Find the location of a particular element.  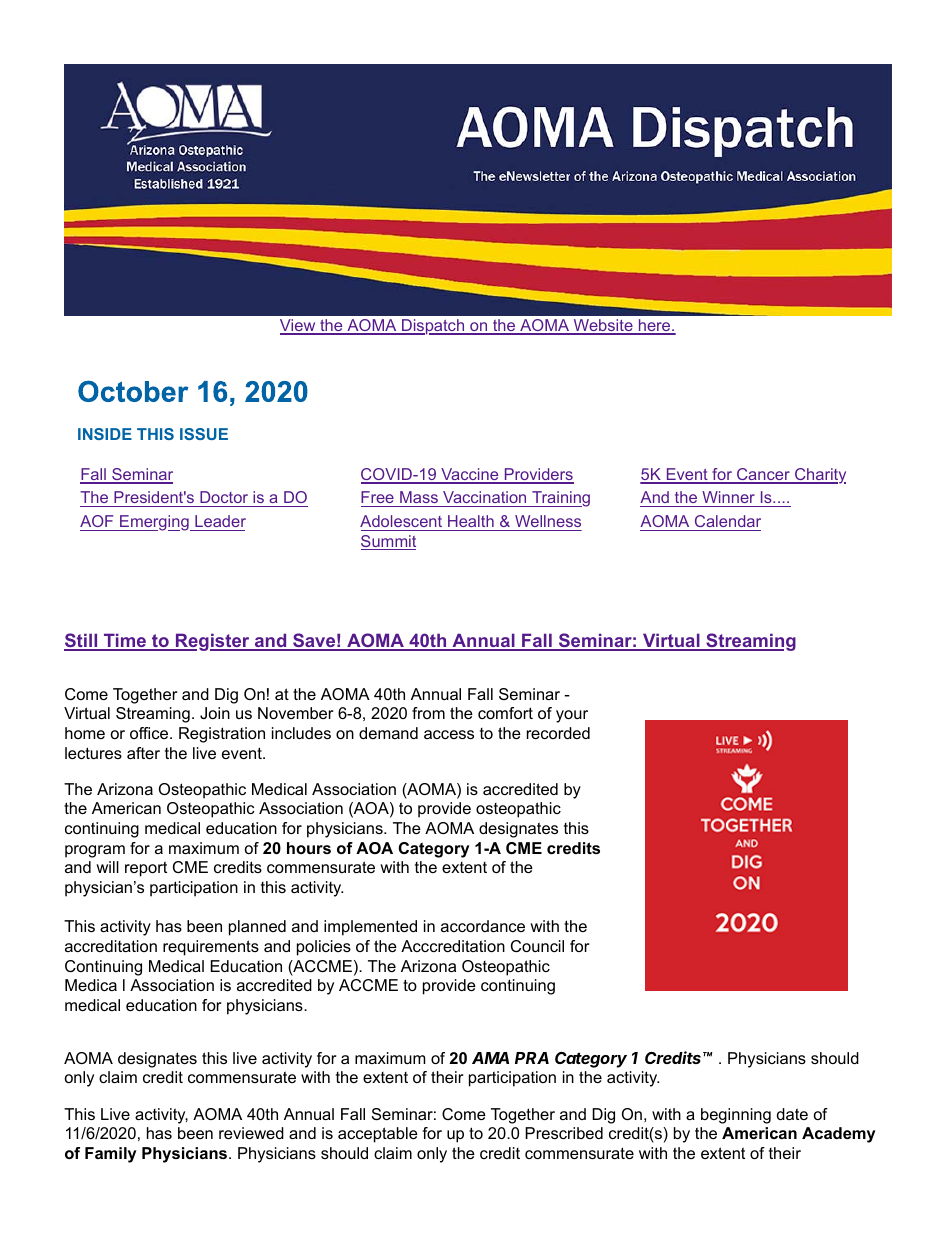

office is located at coordinates (150, 733).
